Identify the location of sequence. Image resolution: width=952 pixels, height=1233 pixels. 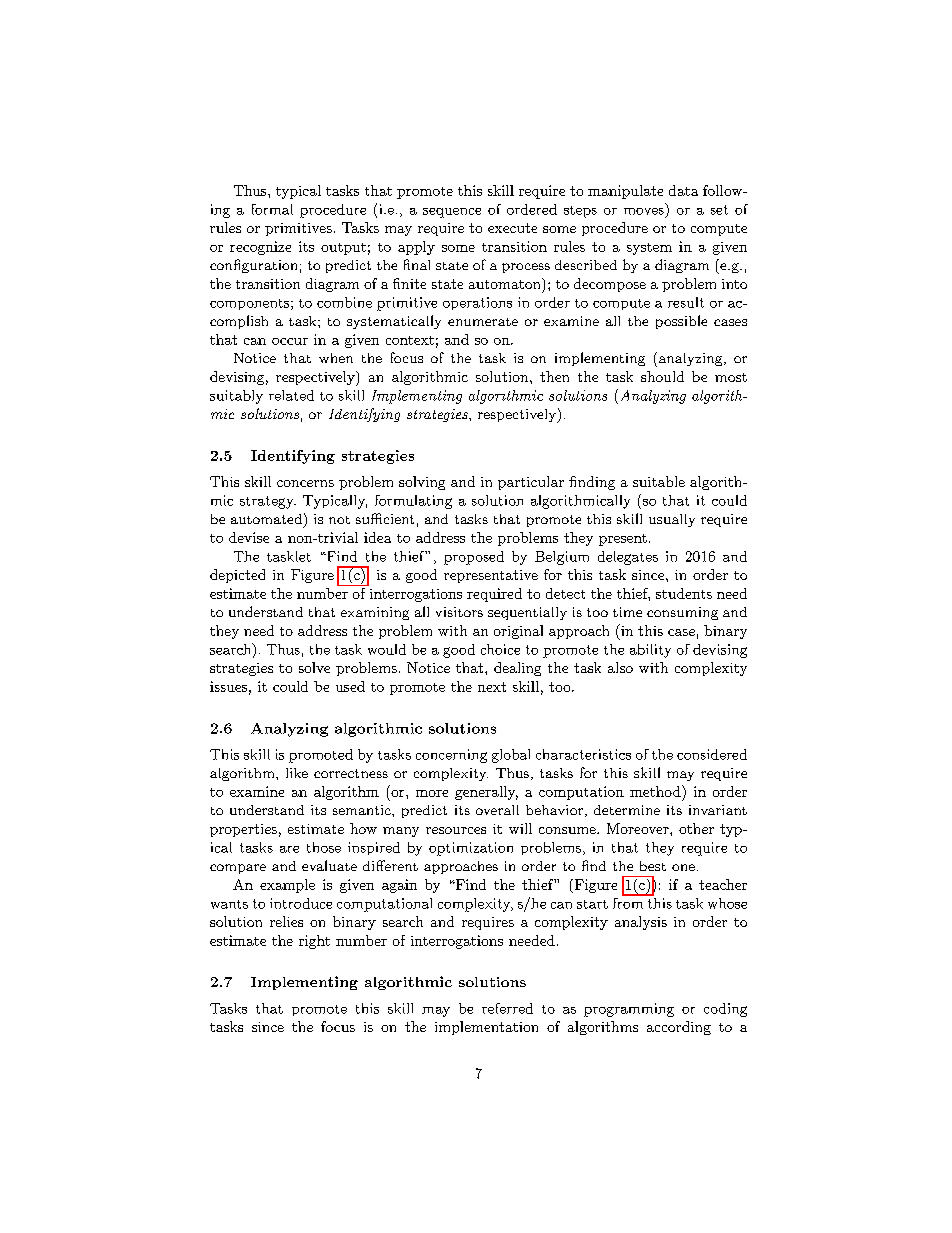
(452, 213).
